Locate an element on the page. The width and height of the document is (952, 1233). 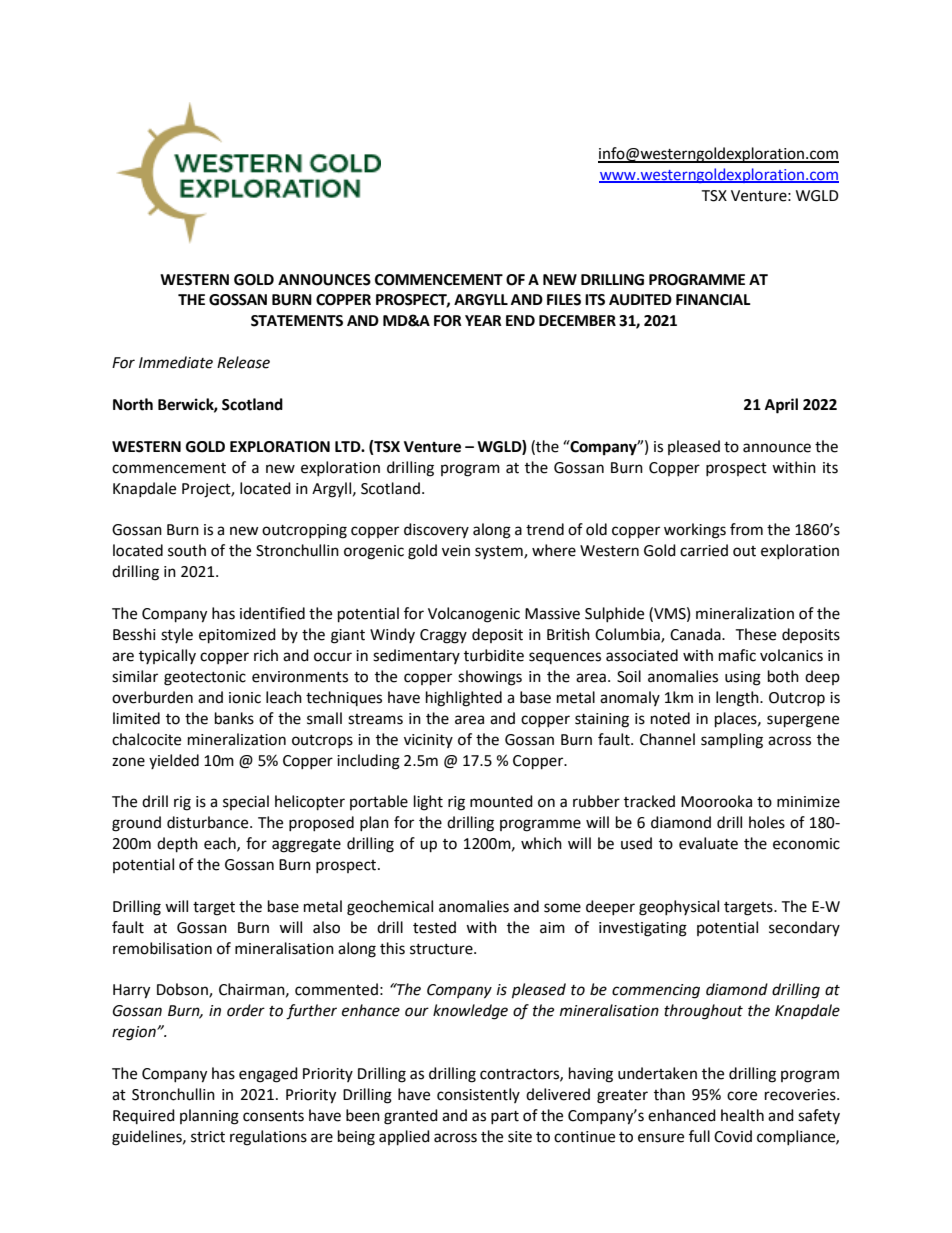
YEAR is located at coordinates (483, 320).
